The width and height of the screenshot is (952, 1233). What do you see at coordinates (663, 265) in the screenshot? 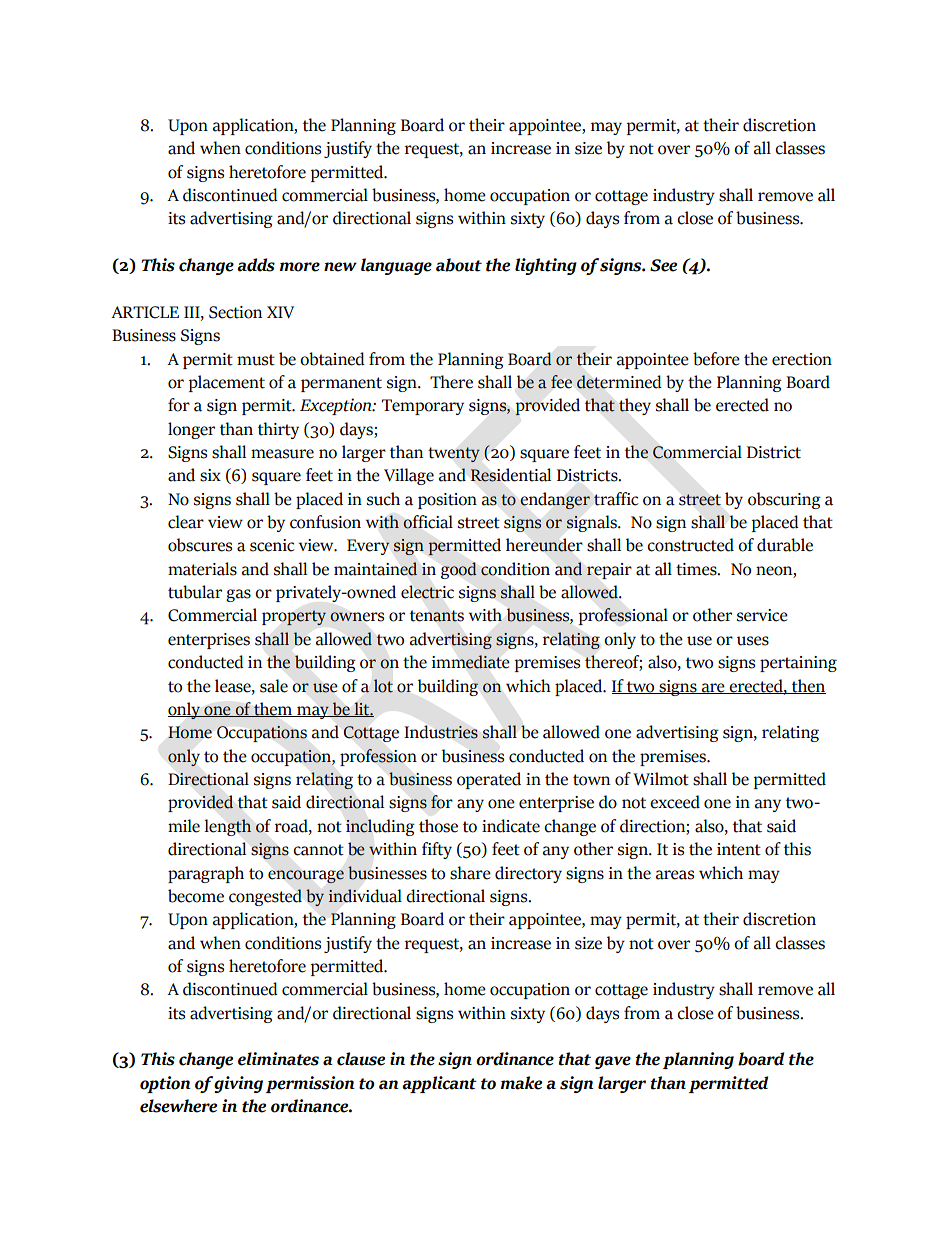
I see `See` at bounding box center [663, 265].
